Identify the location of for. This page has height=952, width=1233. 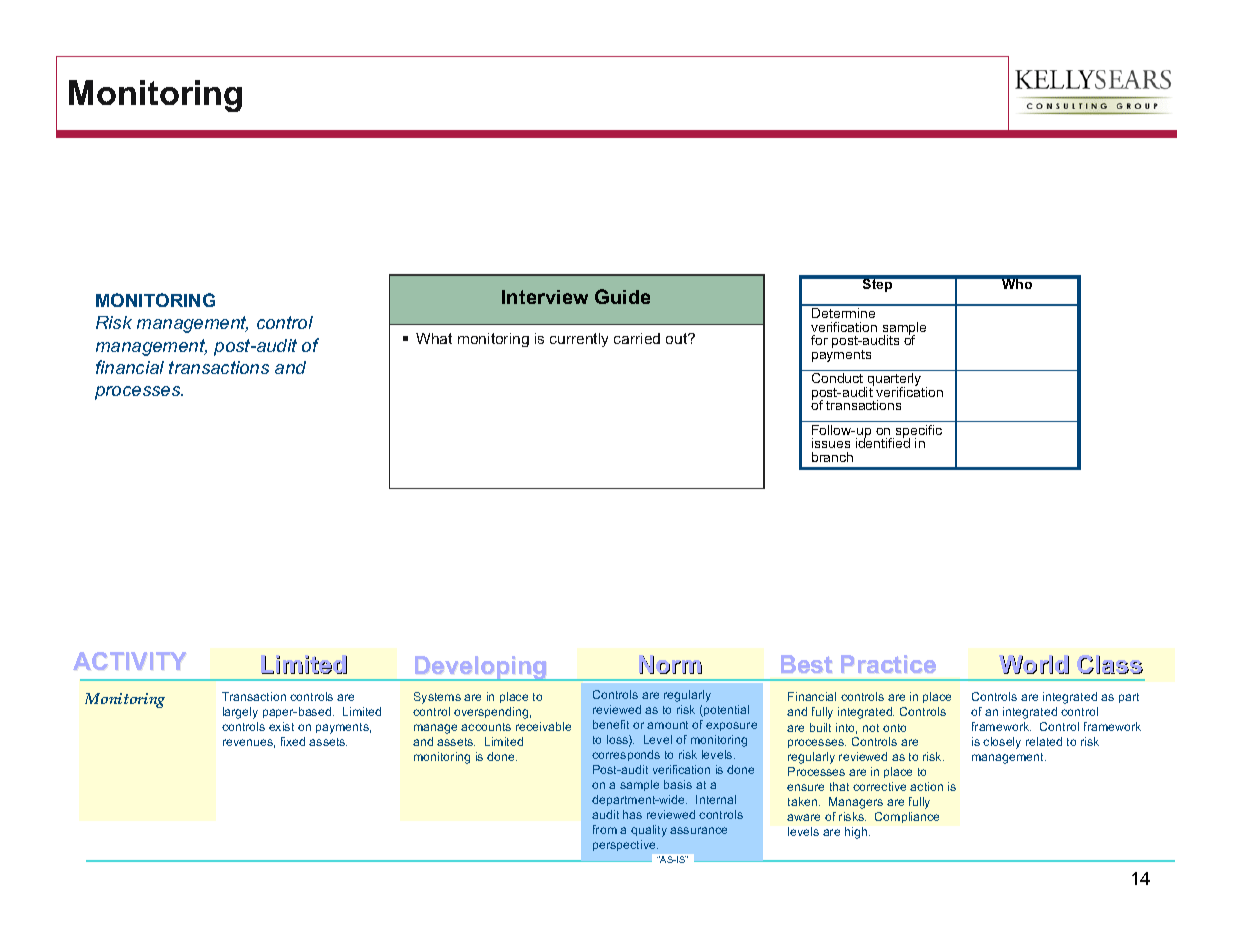
(819, 340).
